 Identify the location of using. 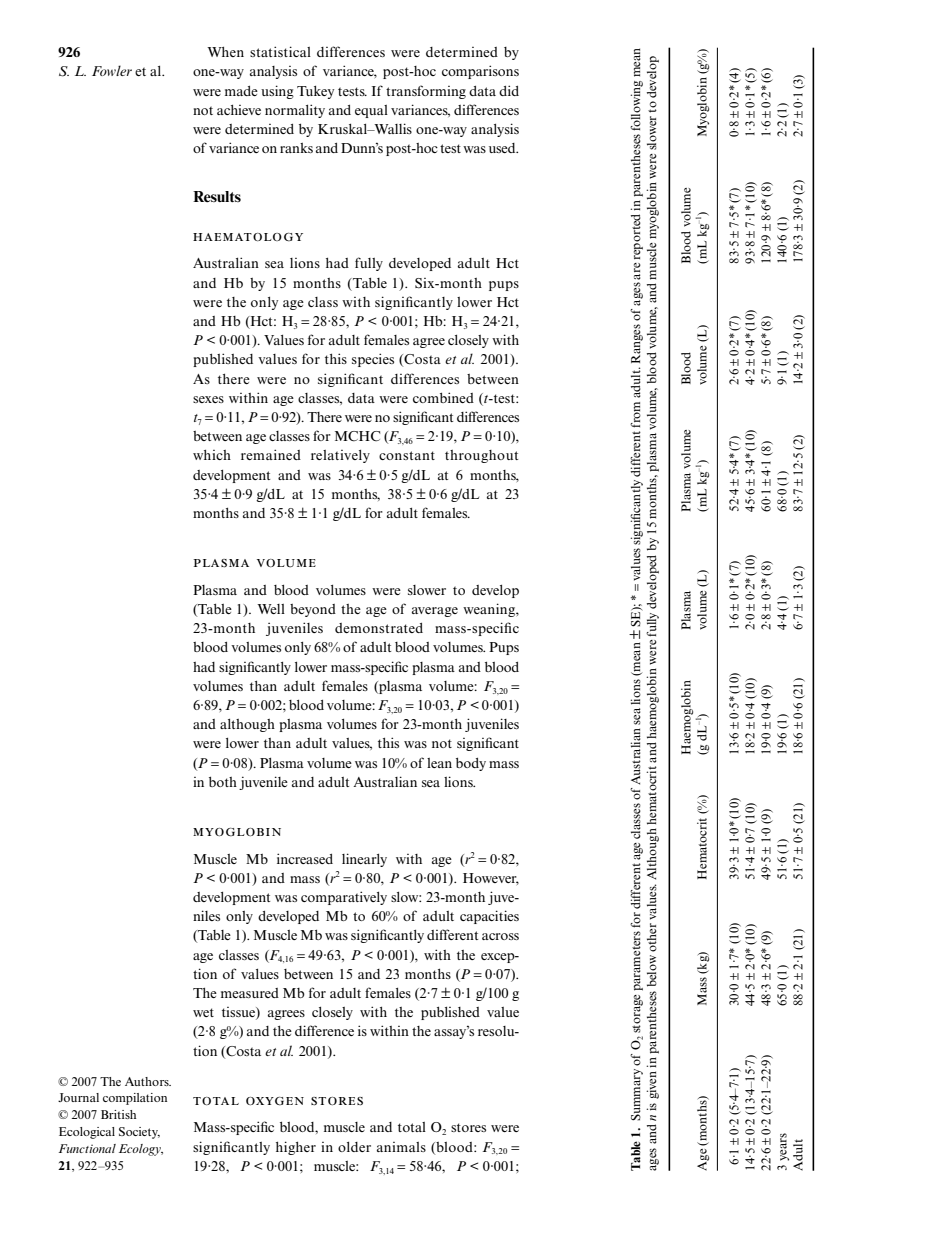
(277, 92).
